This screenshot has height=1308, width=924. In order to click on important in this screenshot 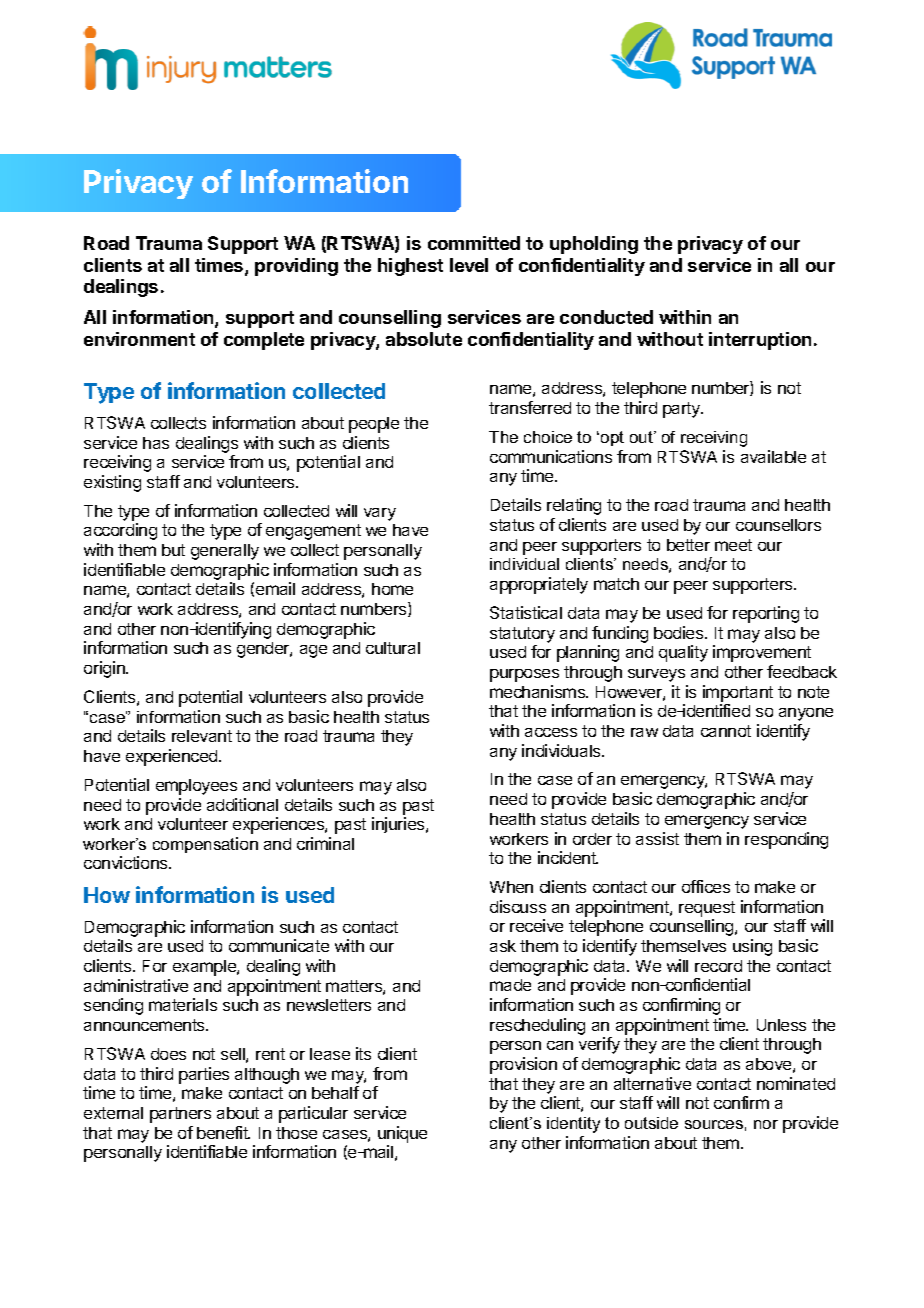, I will do `click(738, 693)`.
